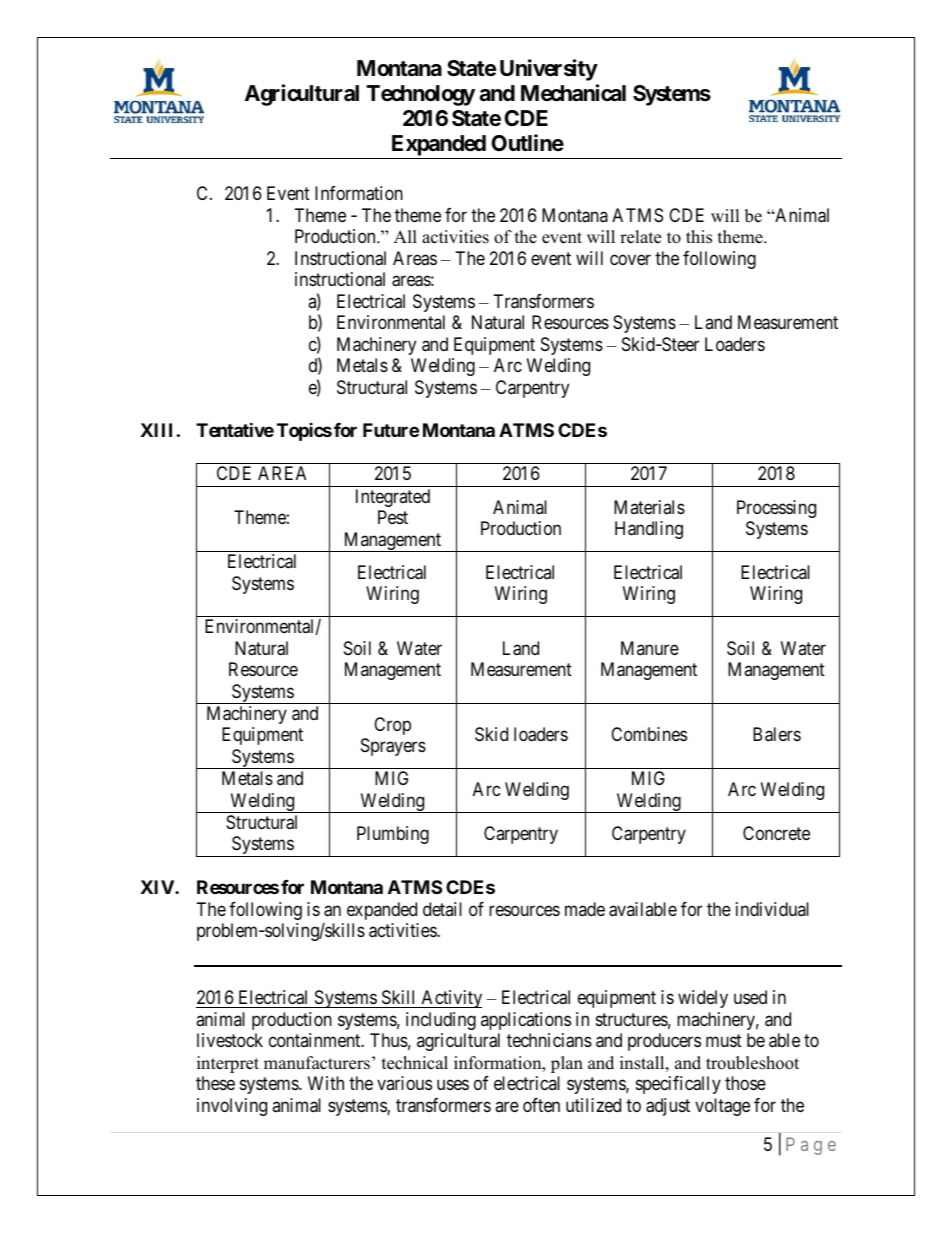  What do you see at coordinates (156, 430) in the screenshot?
I see `XIII` at bounding box center [156, 430].
